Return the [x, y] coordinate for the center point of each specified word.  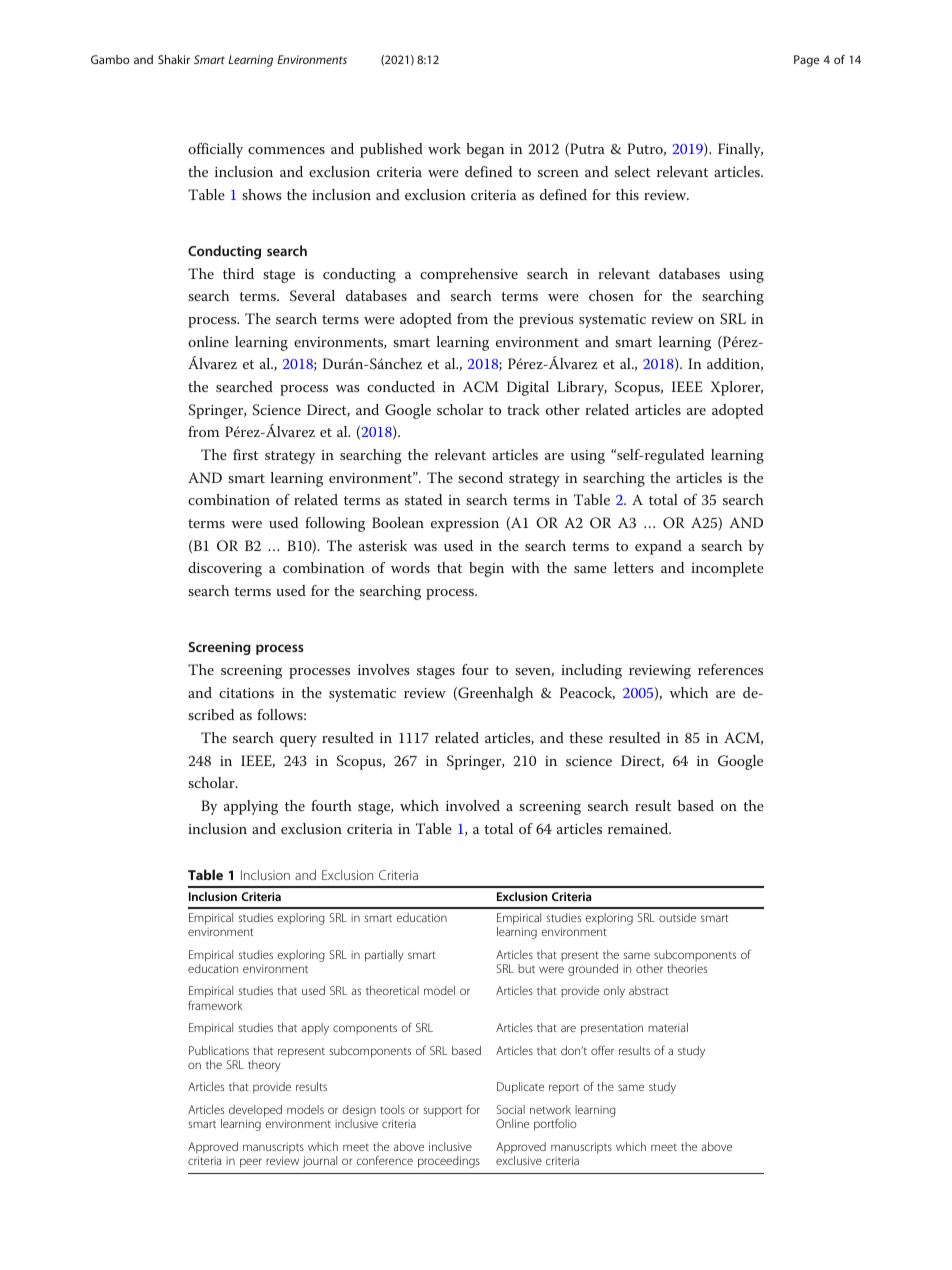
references [730, 669]
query [298, 741]
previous [546, 321]
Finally [740, 150]
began [485, 150]
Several [312, 296]
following [335, 524]
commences [286, 150]
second [480, 477]
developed [255, 1111]
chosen [611, 295]
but [526, 968]
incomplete [727, 569]
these [586, 737]
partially [384, 956]
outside [677, 917]
